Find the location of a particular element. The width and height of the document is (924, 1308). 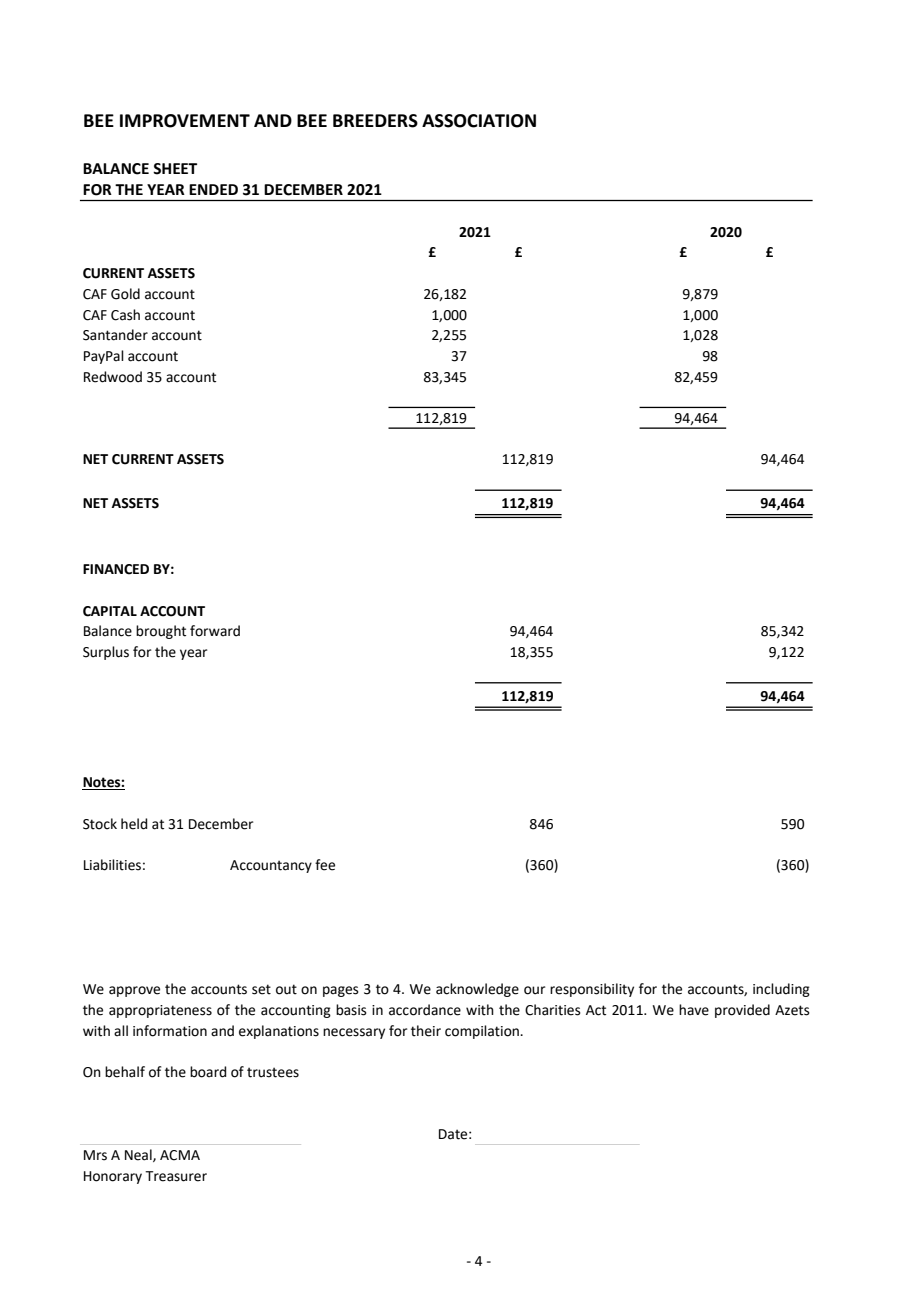

held is located at coordinates (134, 824).
